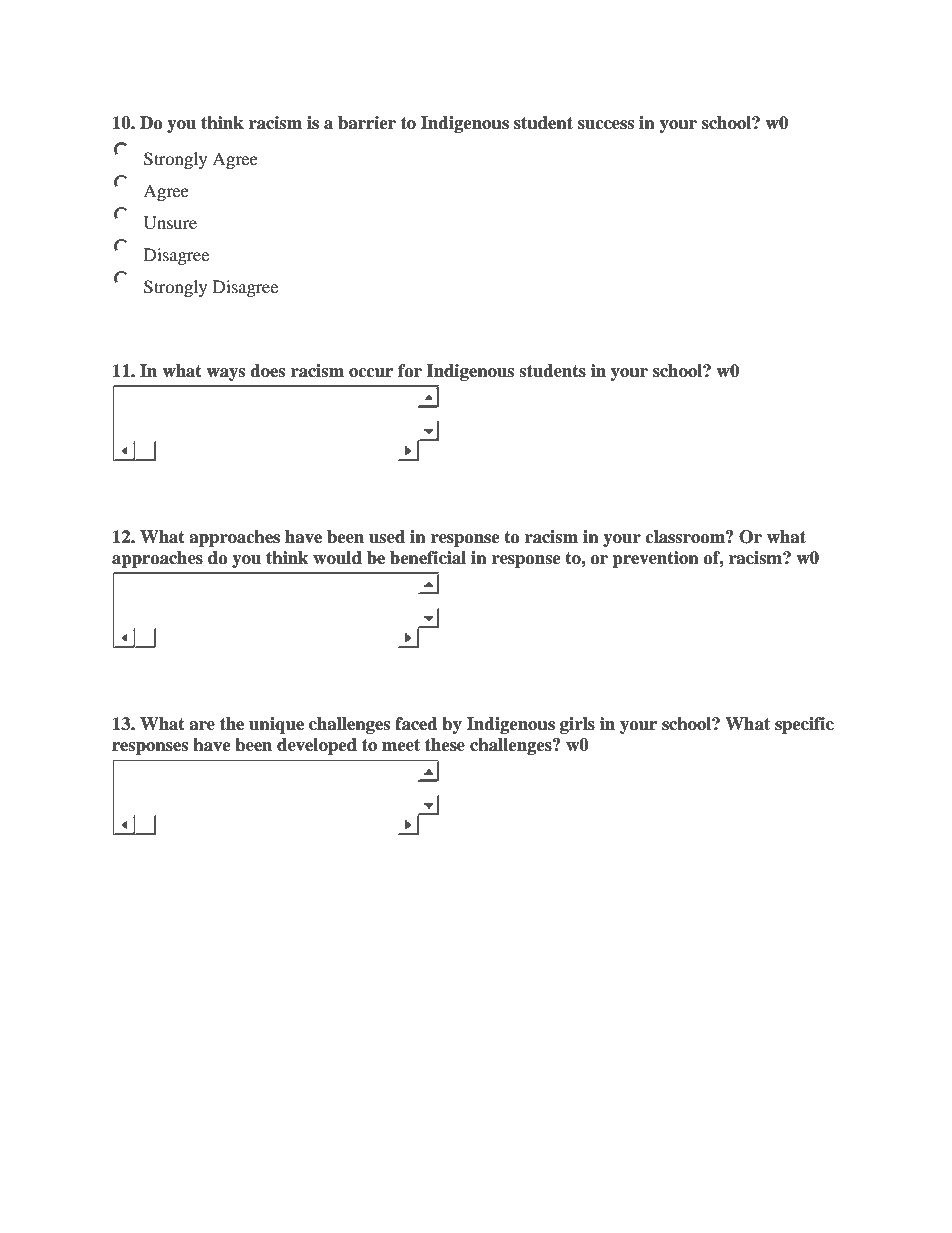 This screenshot has width=952, height=1233. What do you see at coordinates (410, 371) in the screenshot?
I see `for` at bounding box center [410, 371].
